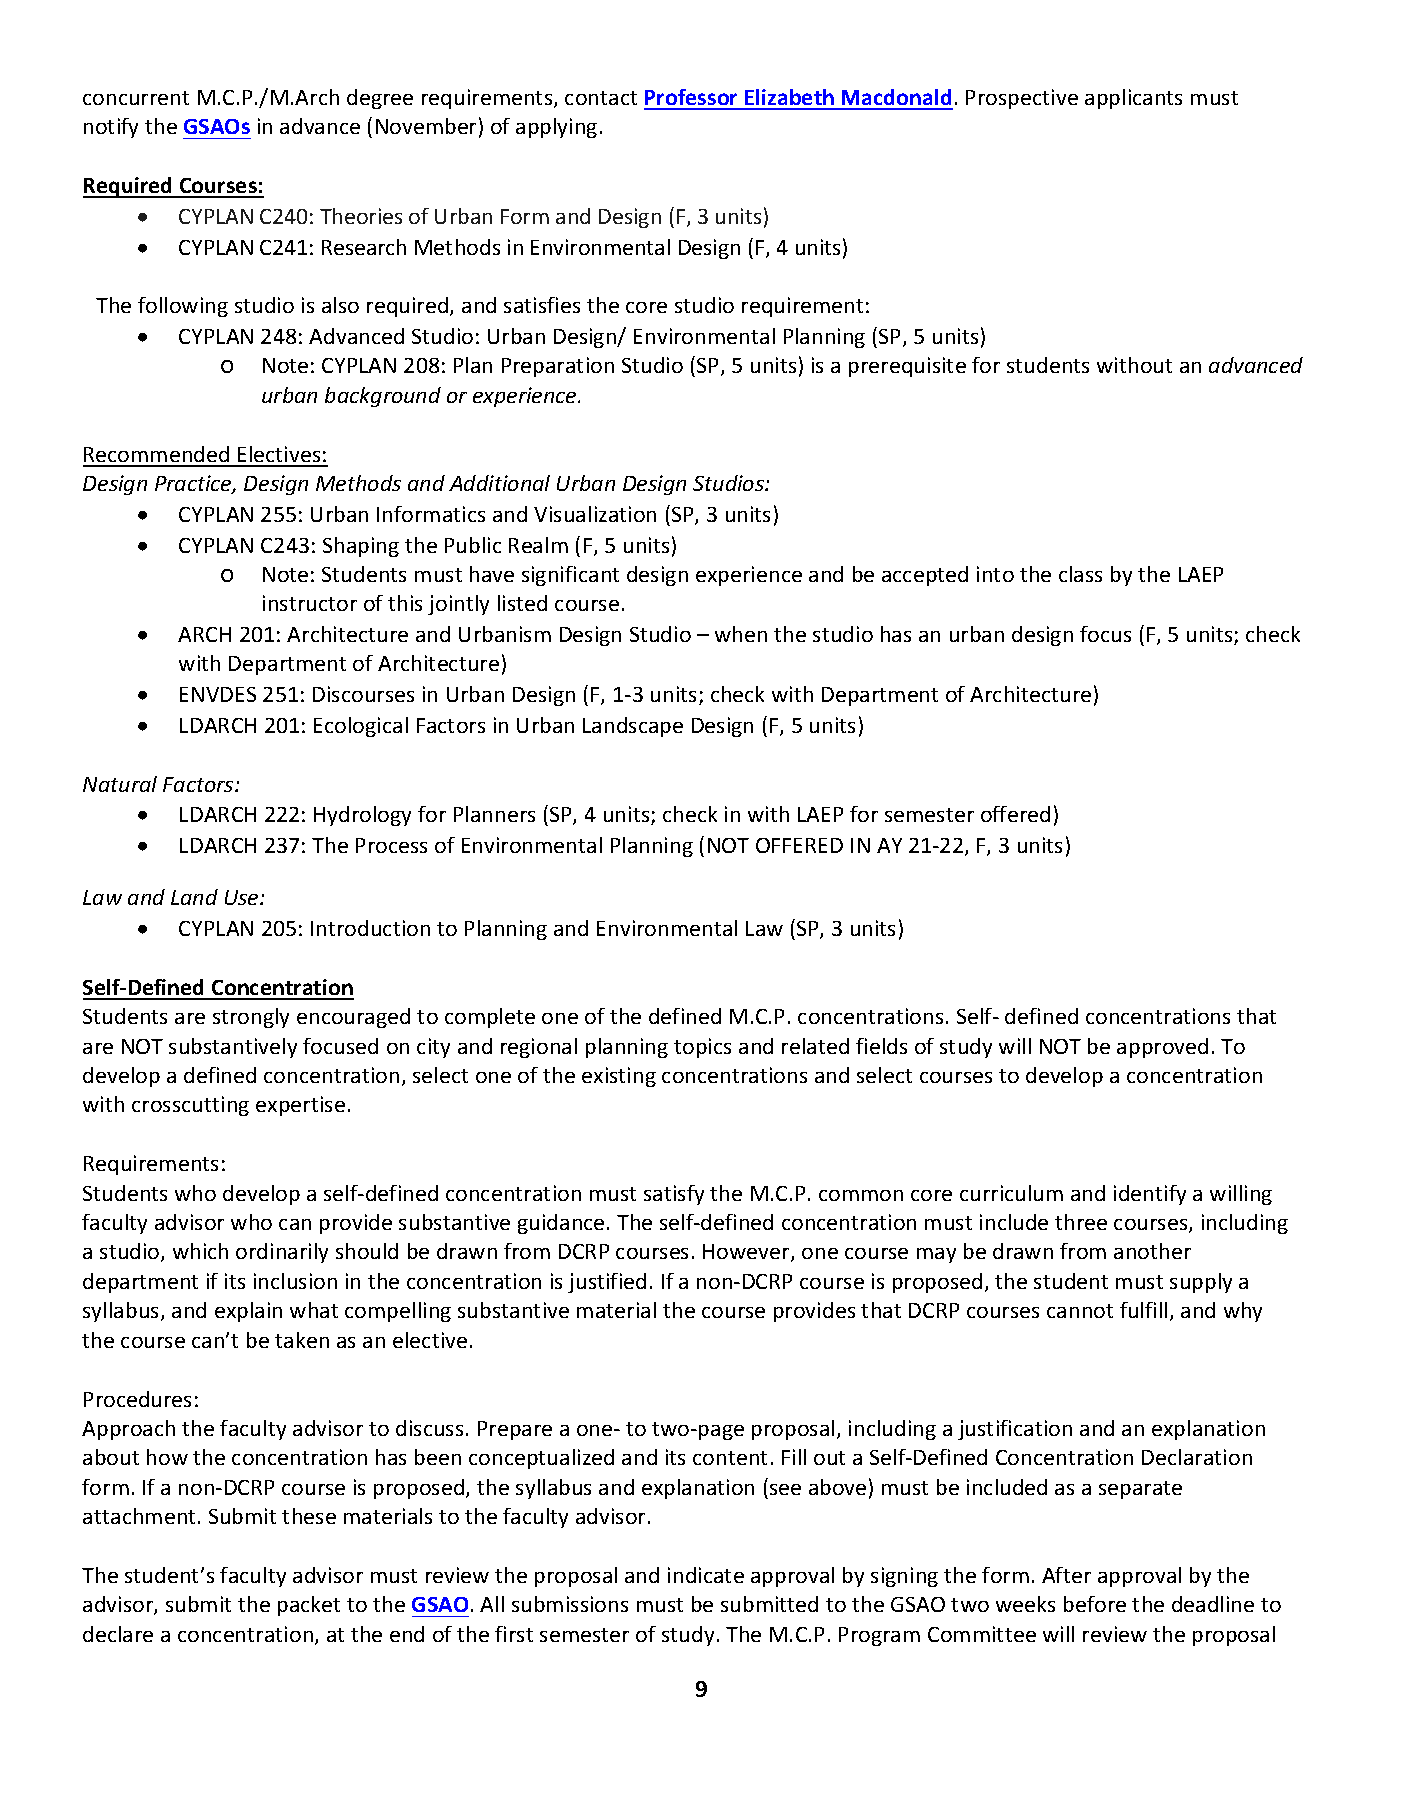 The width and height of the screenshot is (1404, 1817). Describe the element at coordinates (601, 98) in the screenshot. I see `contact` at that location.
